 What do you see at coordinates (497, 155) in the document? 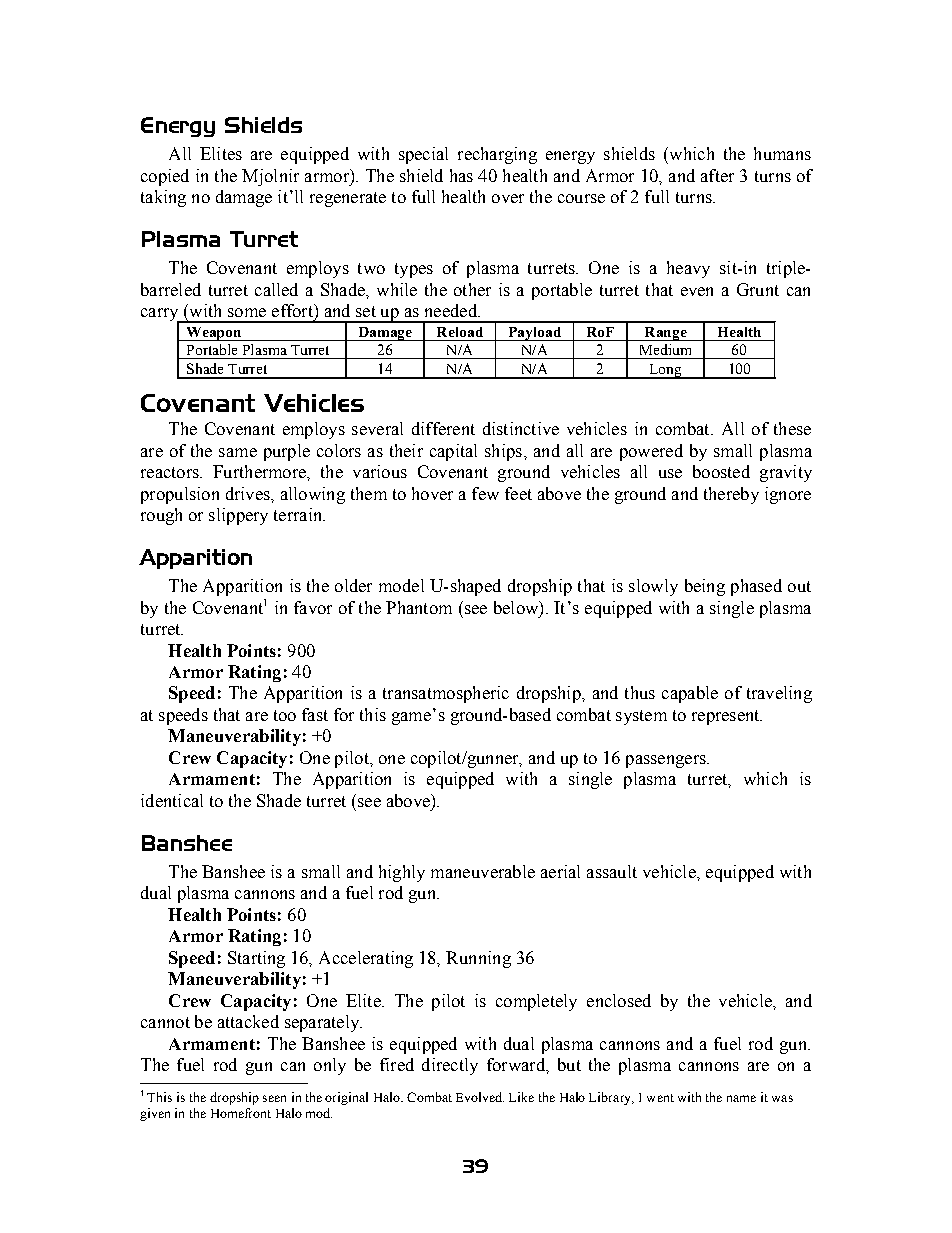
I see `recharging` at bounding box center [497, 155].
